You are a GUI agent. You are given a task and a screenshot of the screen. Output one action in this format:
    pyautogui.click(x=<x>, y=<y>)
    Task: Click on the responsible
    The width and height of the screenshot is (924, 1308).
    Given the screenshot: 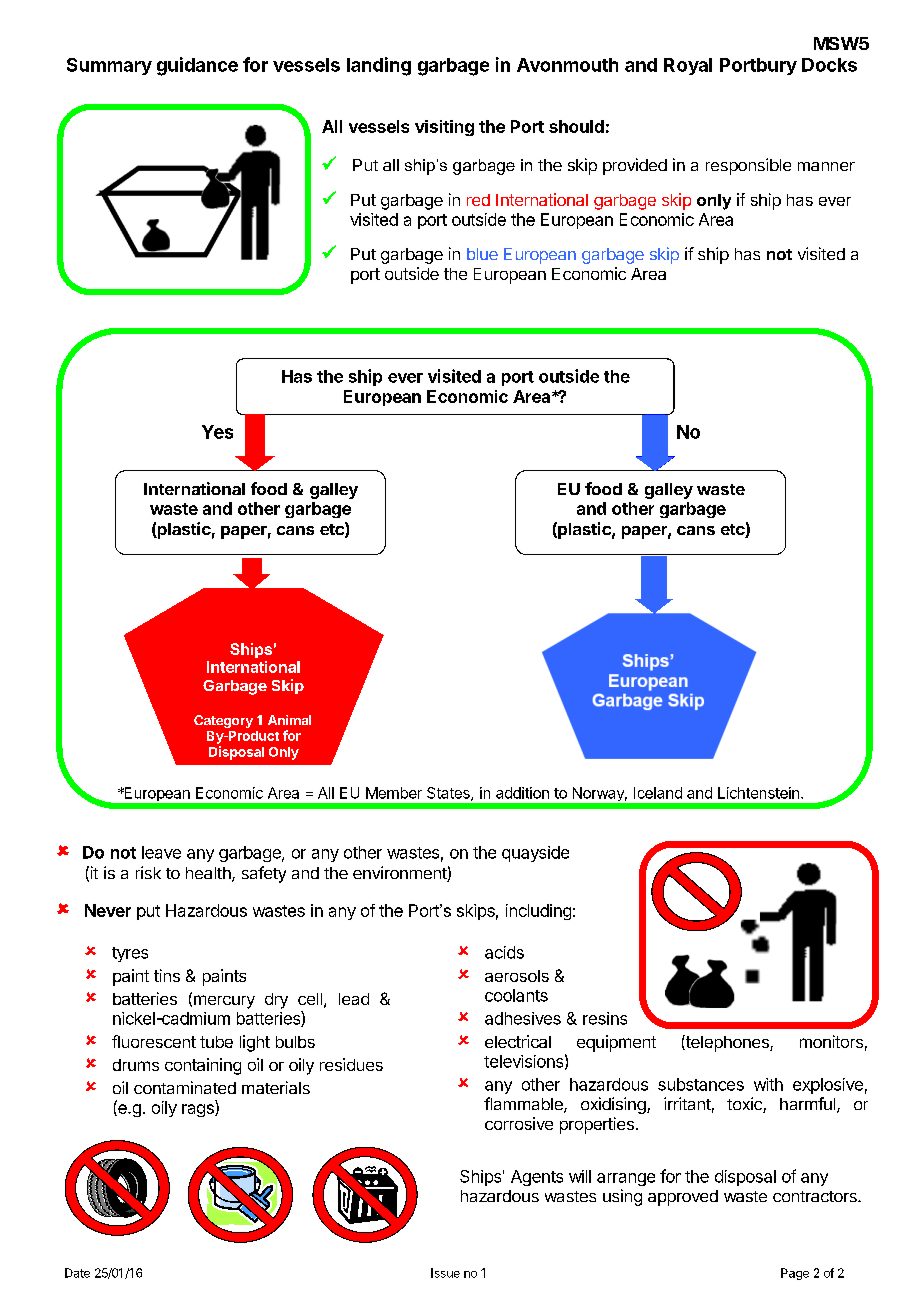 What is the action you would take?
    pyautogui.click(x=748, y=166)
